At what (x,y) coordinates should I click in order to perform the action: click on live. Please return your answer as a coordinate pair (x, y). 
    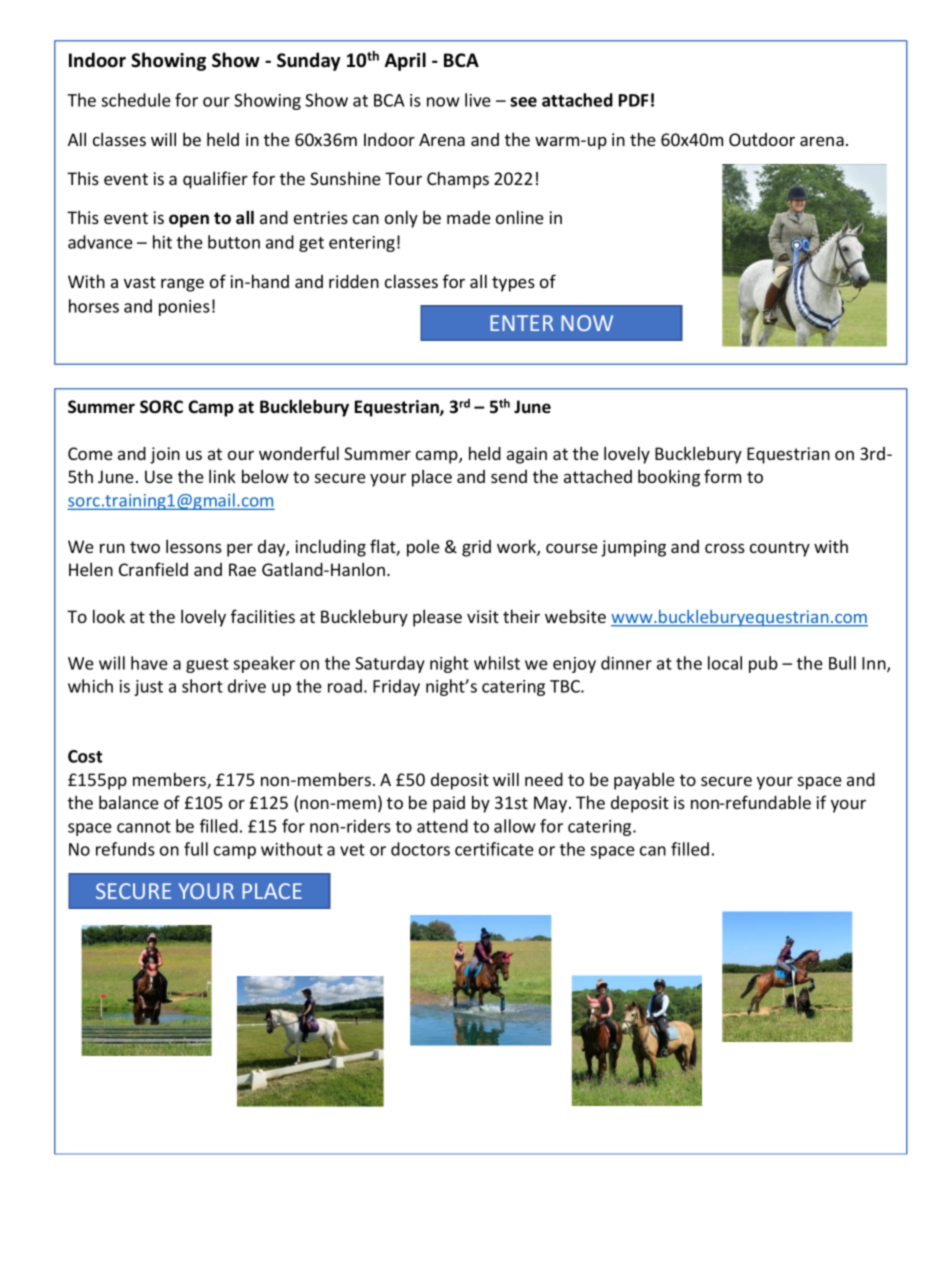
    Looking at the image, I should click on (478, 100).
